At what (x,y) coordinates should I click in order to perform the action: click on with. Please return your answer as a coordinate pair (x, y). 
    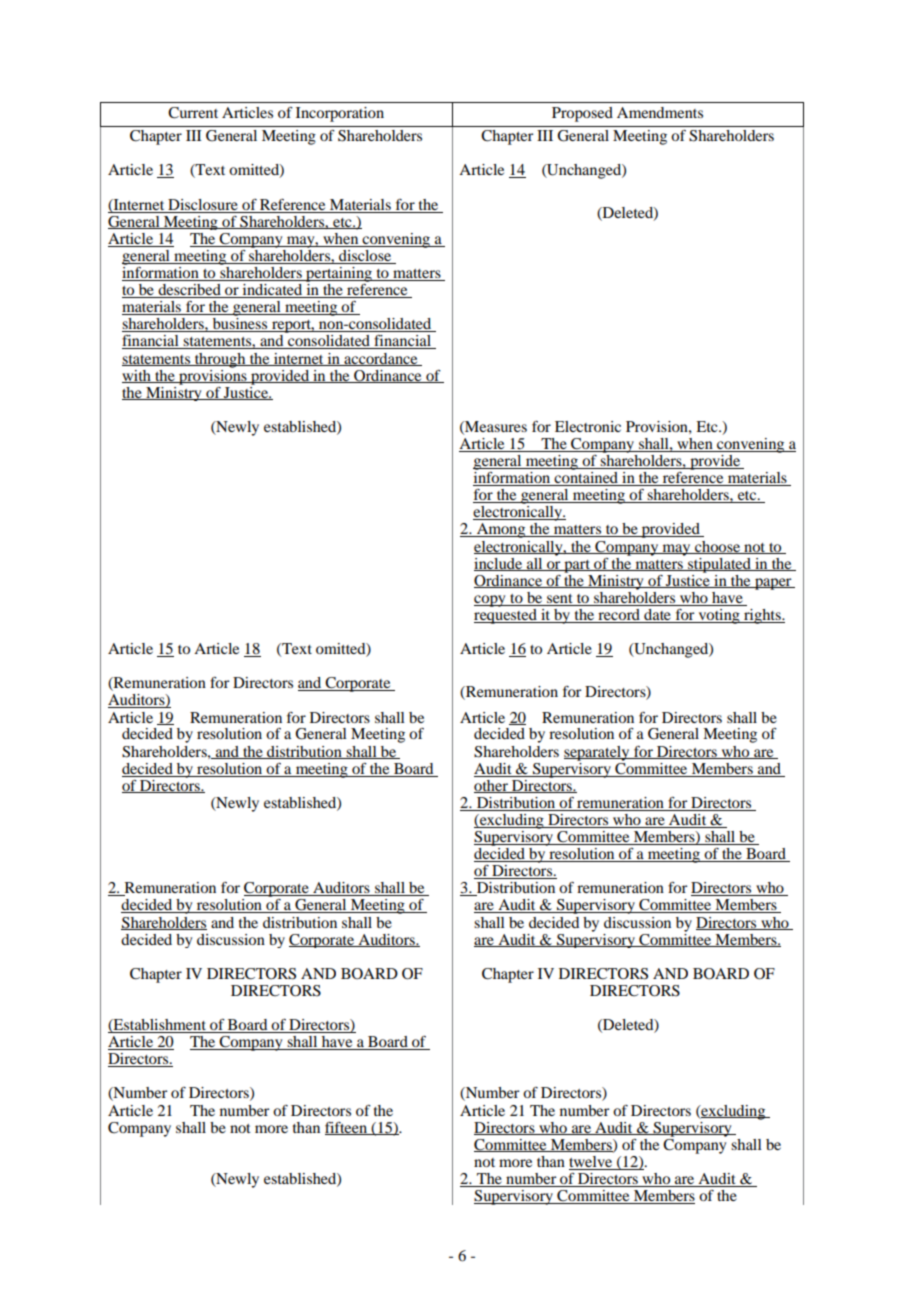
    Looking at the image, I should click on (137, 376).
